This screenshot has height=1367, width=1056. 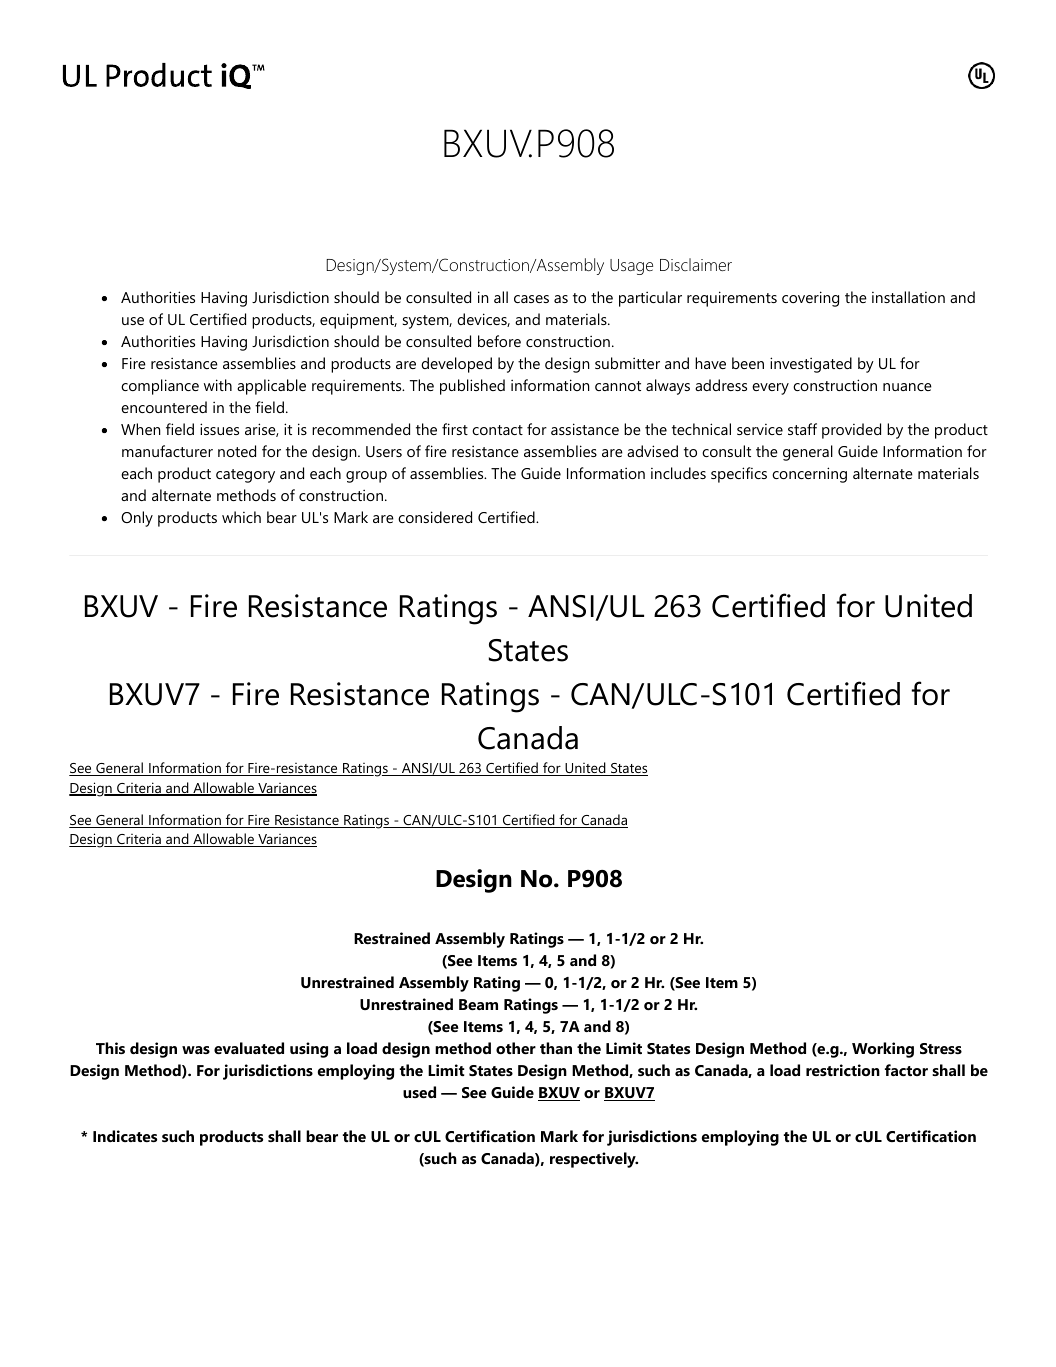 What do you see at coordinates (435, 517) in the screenshot?
I see `considered` at bounding box center [435, 517].
